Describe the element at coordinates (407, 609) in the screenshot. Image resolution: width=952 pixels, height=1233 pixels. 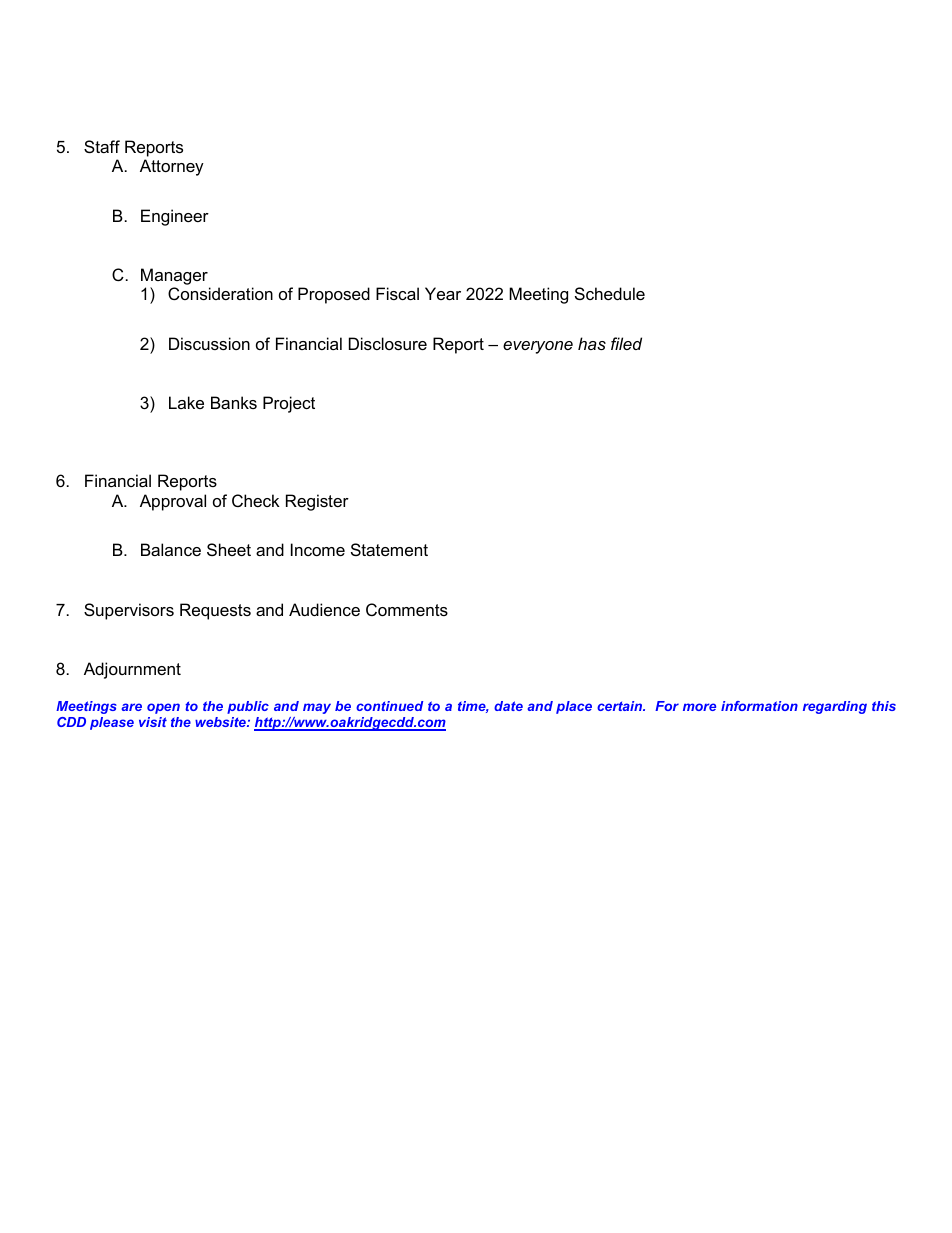
I see `Comments` at that location.
